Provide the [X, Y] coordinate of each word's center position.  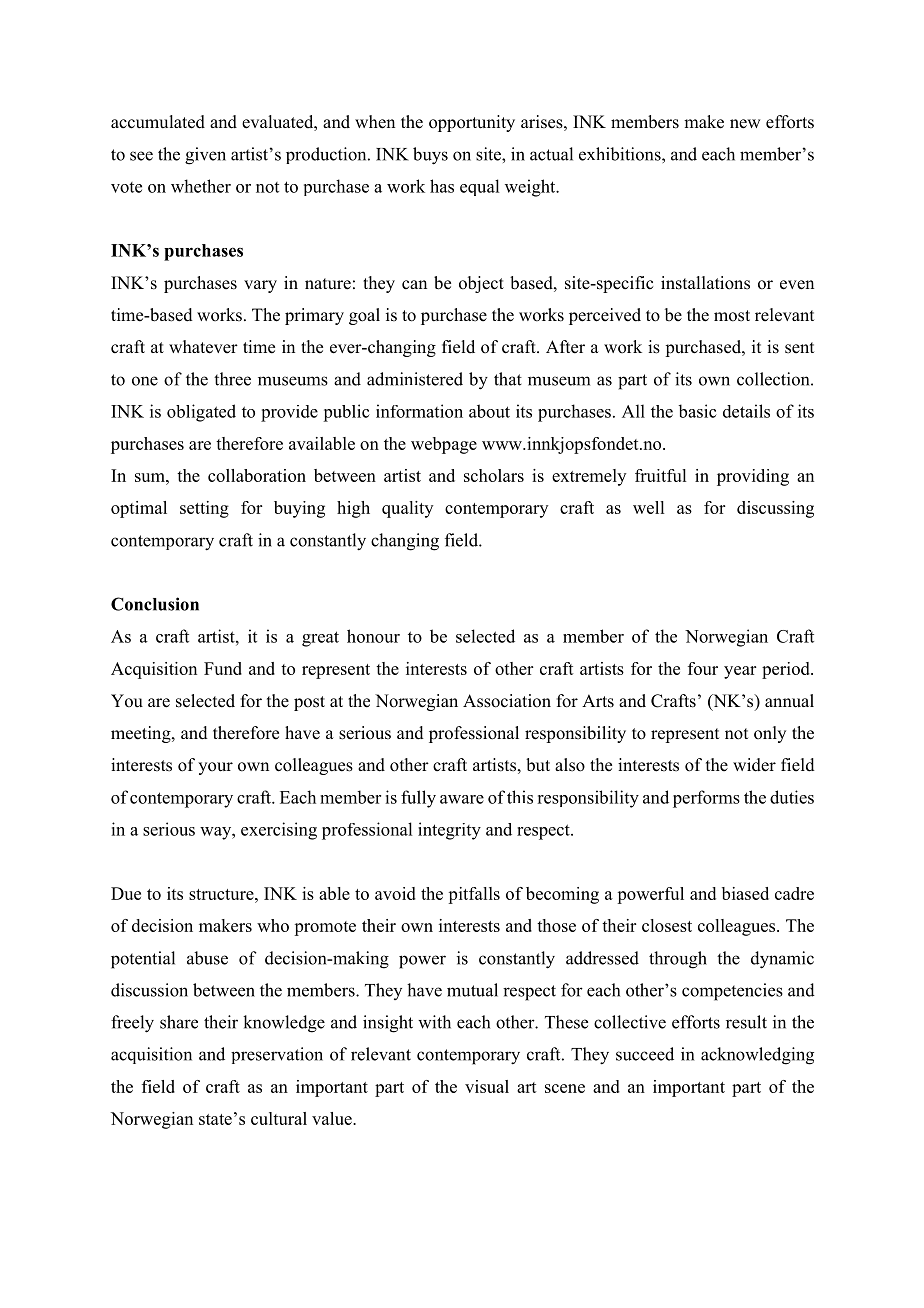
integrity [449, 831]
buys [430, 156]
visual [487, 1086]
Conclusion [155, 604]
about [489, 411]
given [205, 156]
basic [697, 411]
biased [745, 893]
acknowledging [757, 1056]
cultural [279, 1118]
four [703, 668]
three [232, 379]
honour [373, 636]
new [745, 124]
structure [222, 894]
